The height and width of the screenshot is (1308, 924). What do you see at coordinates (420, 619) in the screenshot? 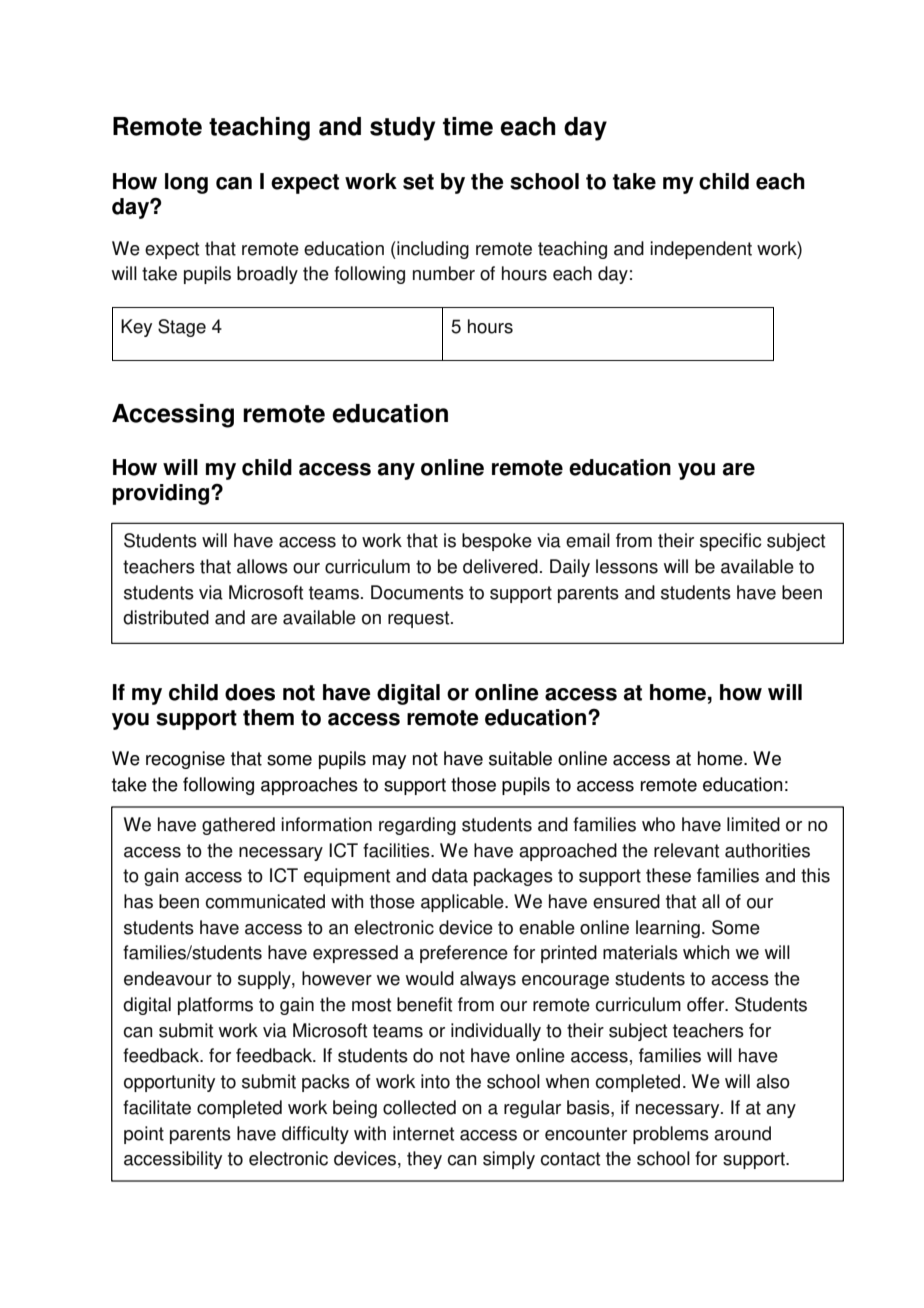
I see `request` at bounding box center [420, 619].
